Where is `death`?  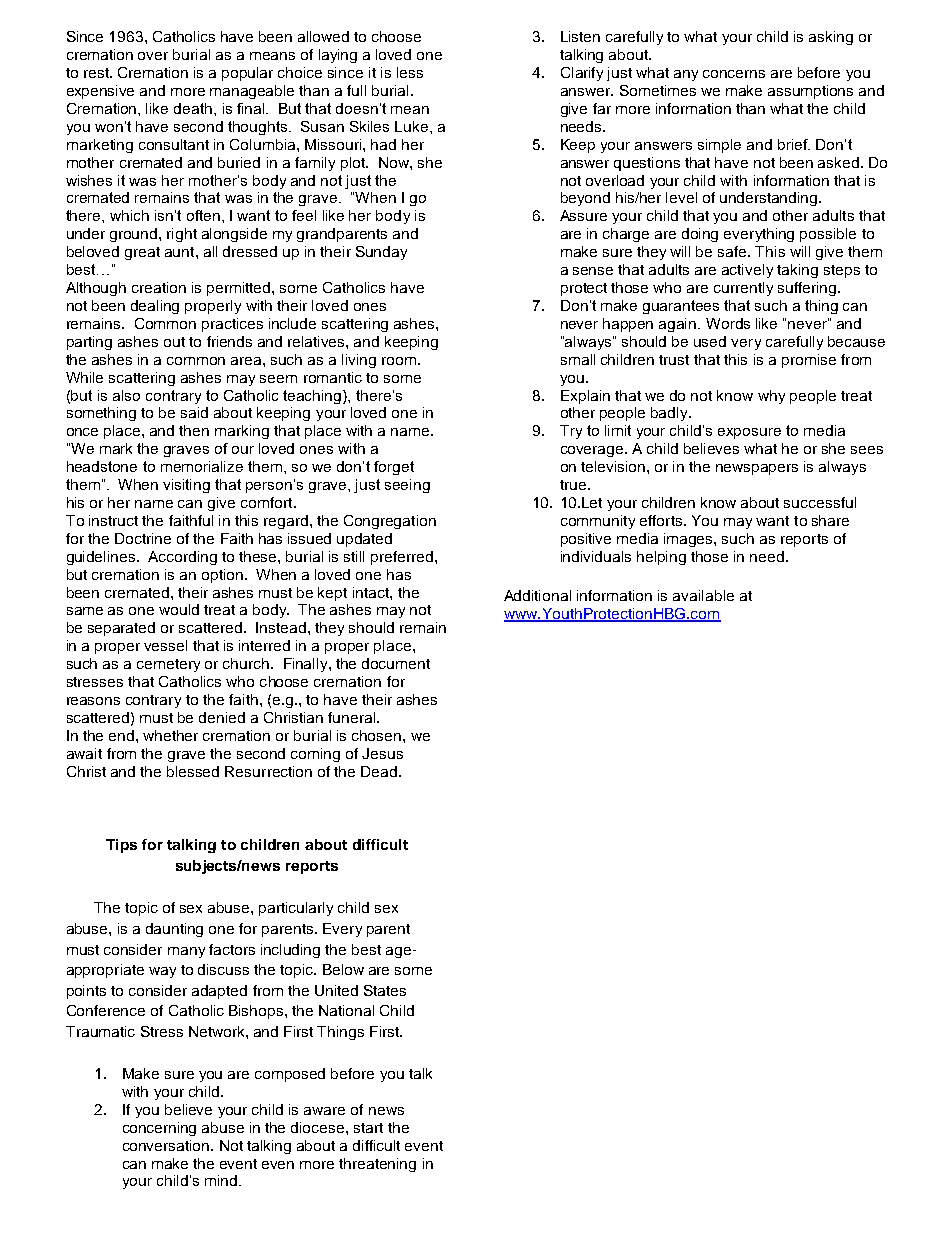 death is located at coordinates (193, 108).
